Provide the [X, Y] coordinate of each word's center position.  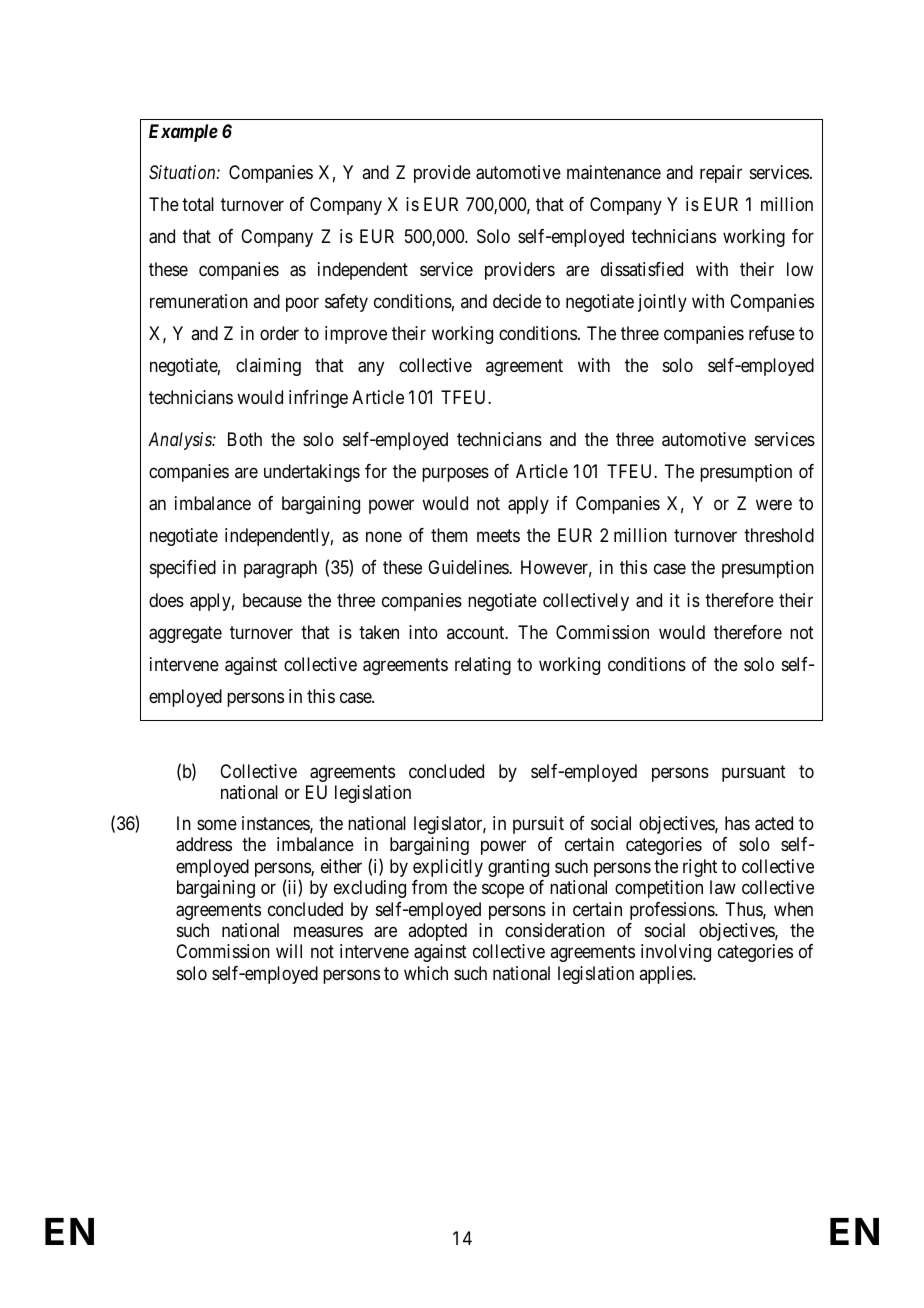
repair [721, 174]
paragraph [280, 569]
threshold [779, 535]
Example [183, 133]
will [289, 951]
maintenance [614, 172]
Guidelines [469, 567]
